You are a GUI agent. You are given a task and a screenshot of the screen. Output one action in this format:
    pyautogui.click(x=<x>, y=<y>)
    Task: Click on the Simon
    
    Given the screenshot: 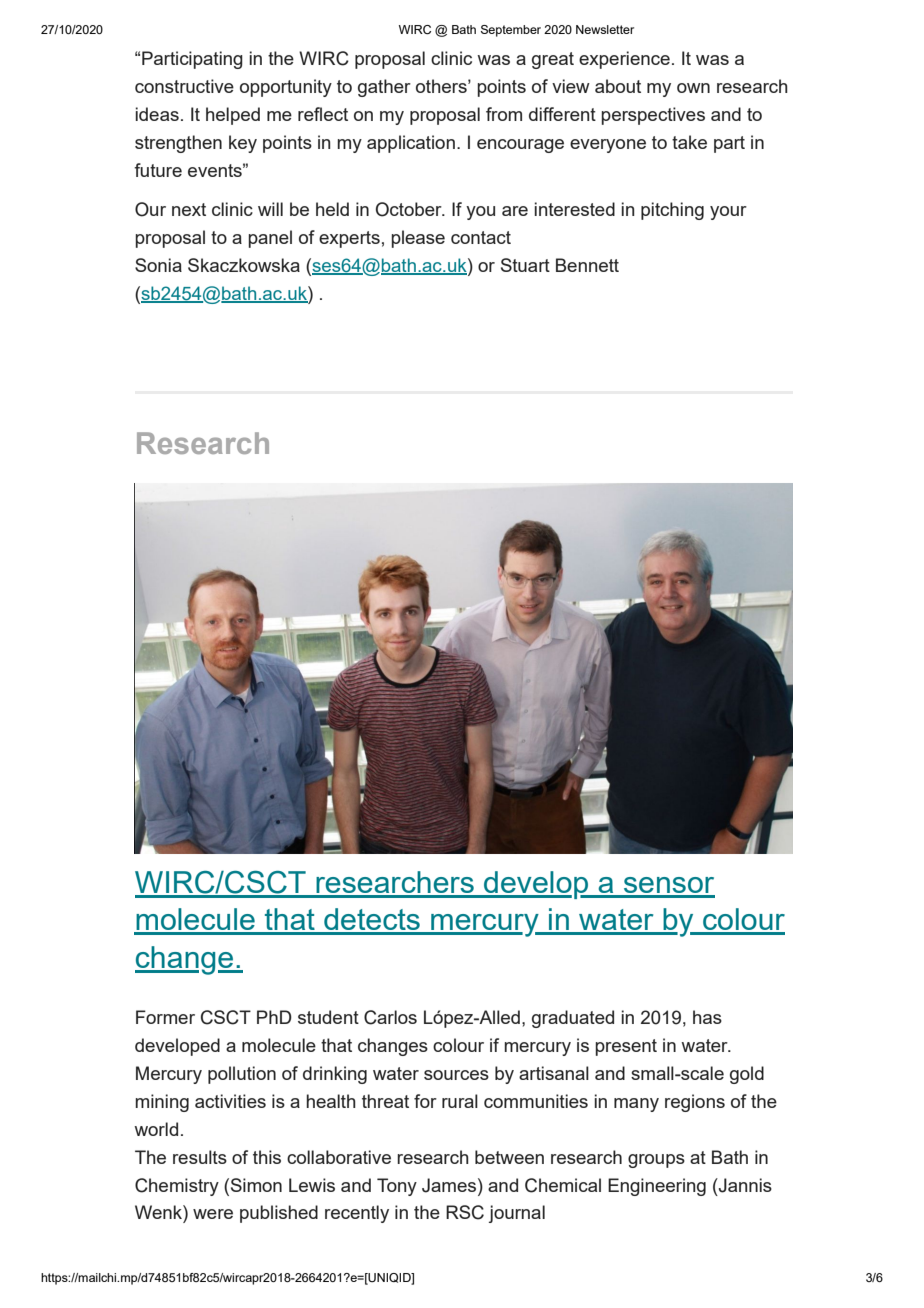 What is the action you would take?
    pyautogui.click(x=255, y=1185)
